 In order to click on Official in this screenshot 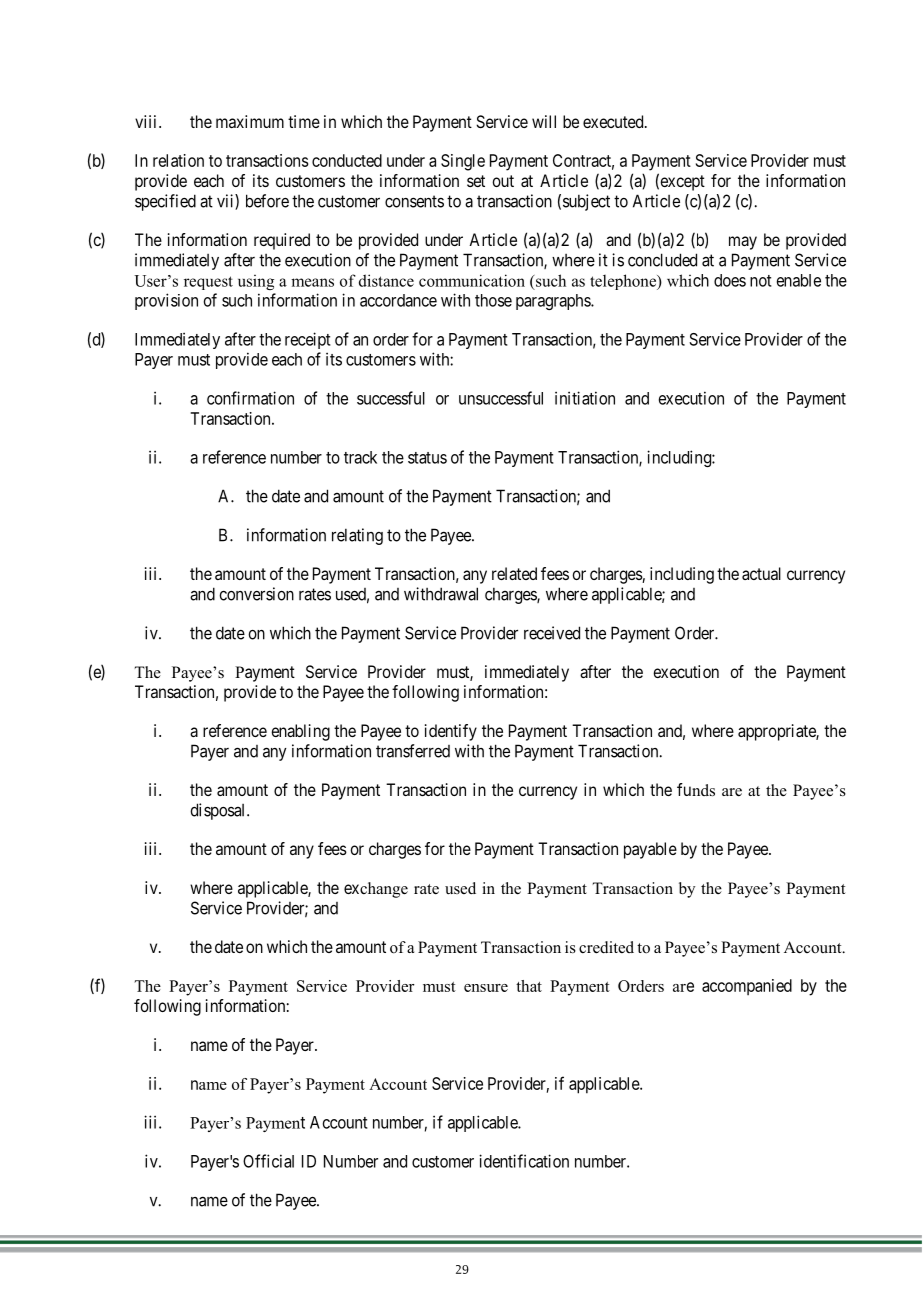, I will do `click(268, 1161)`.
